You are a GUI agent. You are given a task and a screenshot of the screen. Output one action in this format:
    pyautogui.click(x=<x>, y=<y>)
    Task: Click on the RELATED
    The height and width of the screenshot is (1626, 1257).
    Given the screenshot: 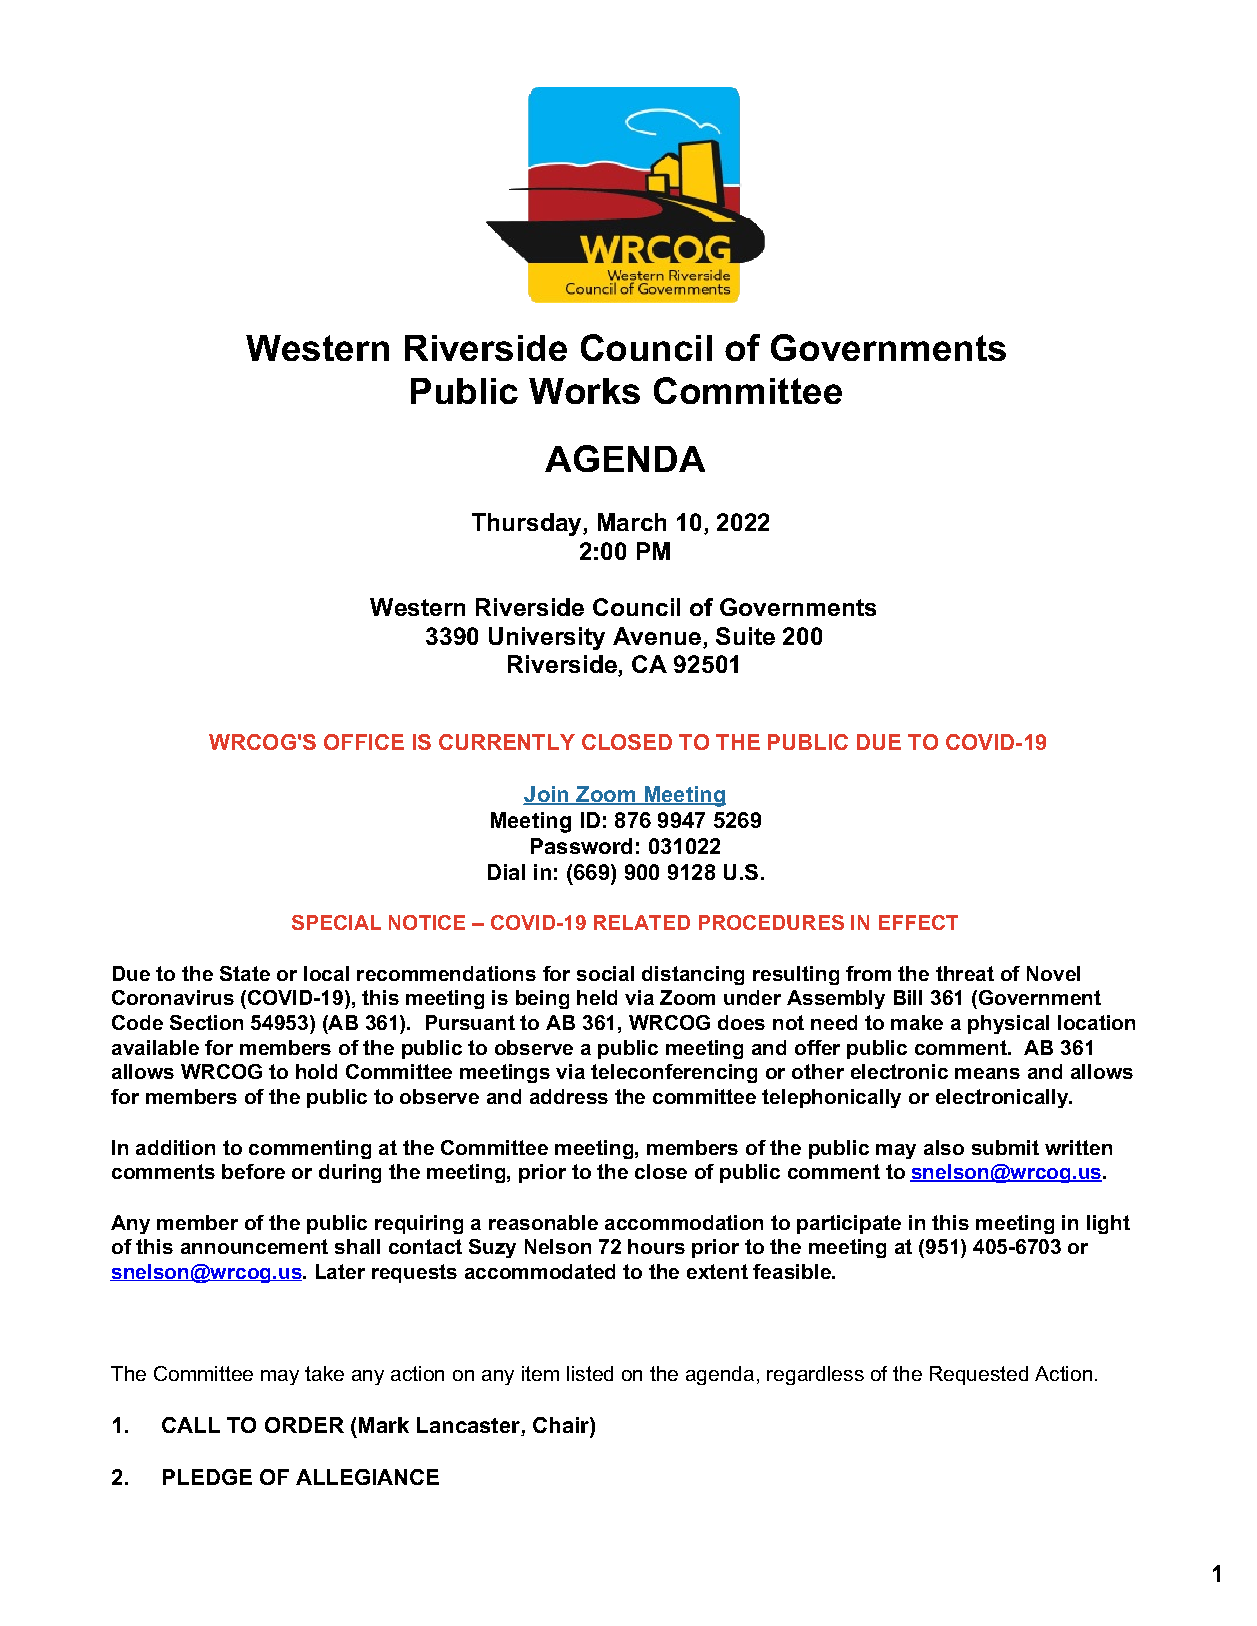 What is the action you would take?
    pyautogui.click(x=642, y=922)
